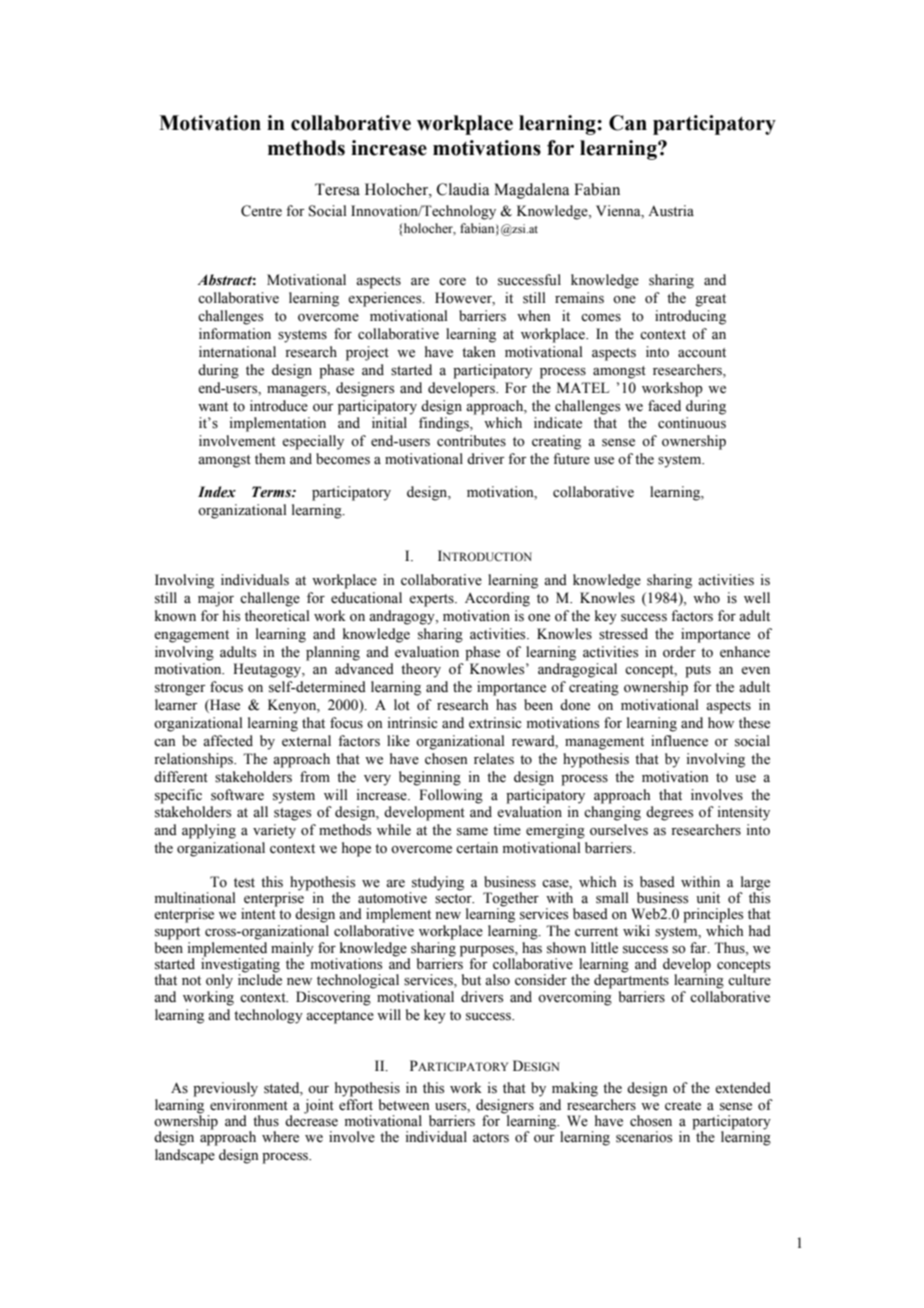  I want to click on contributes, so click(471, 441).
